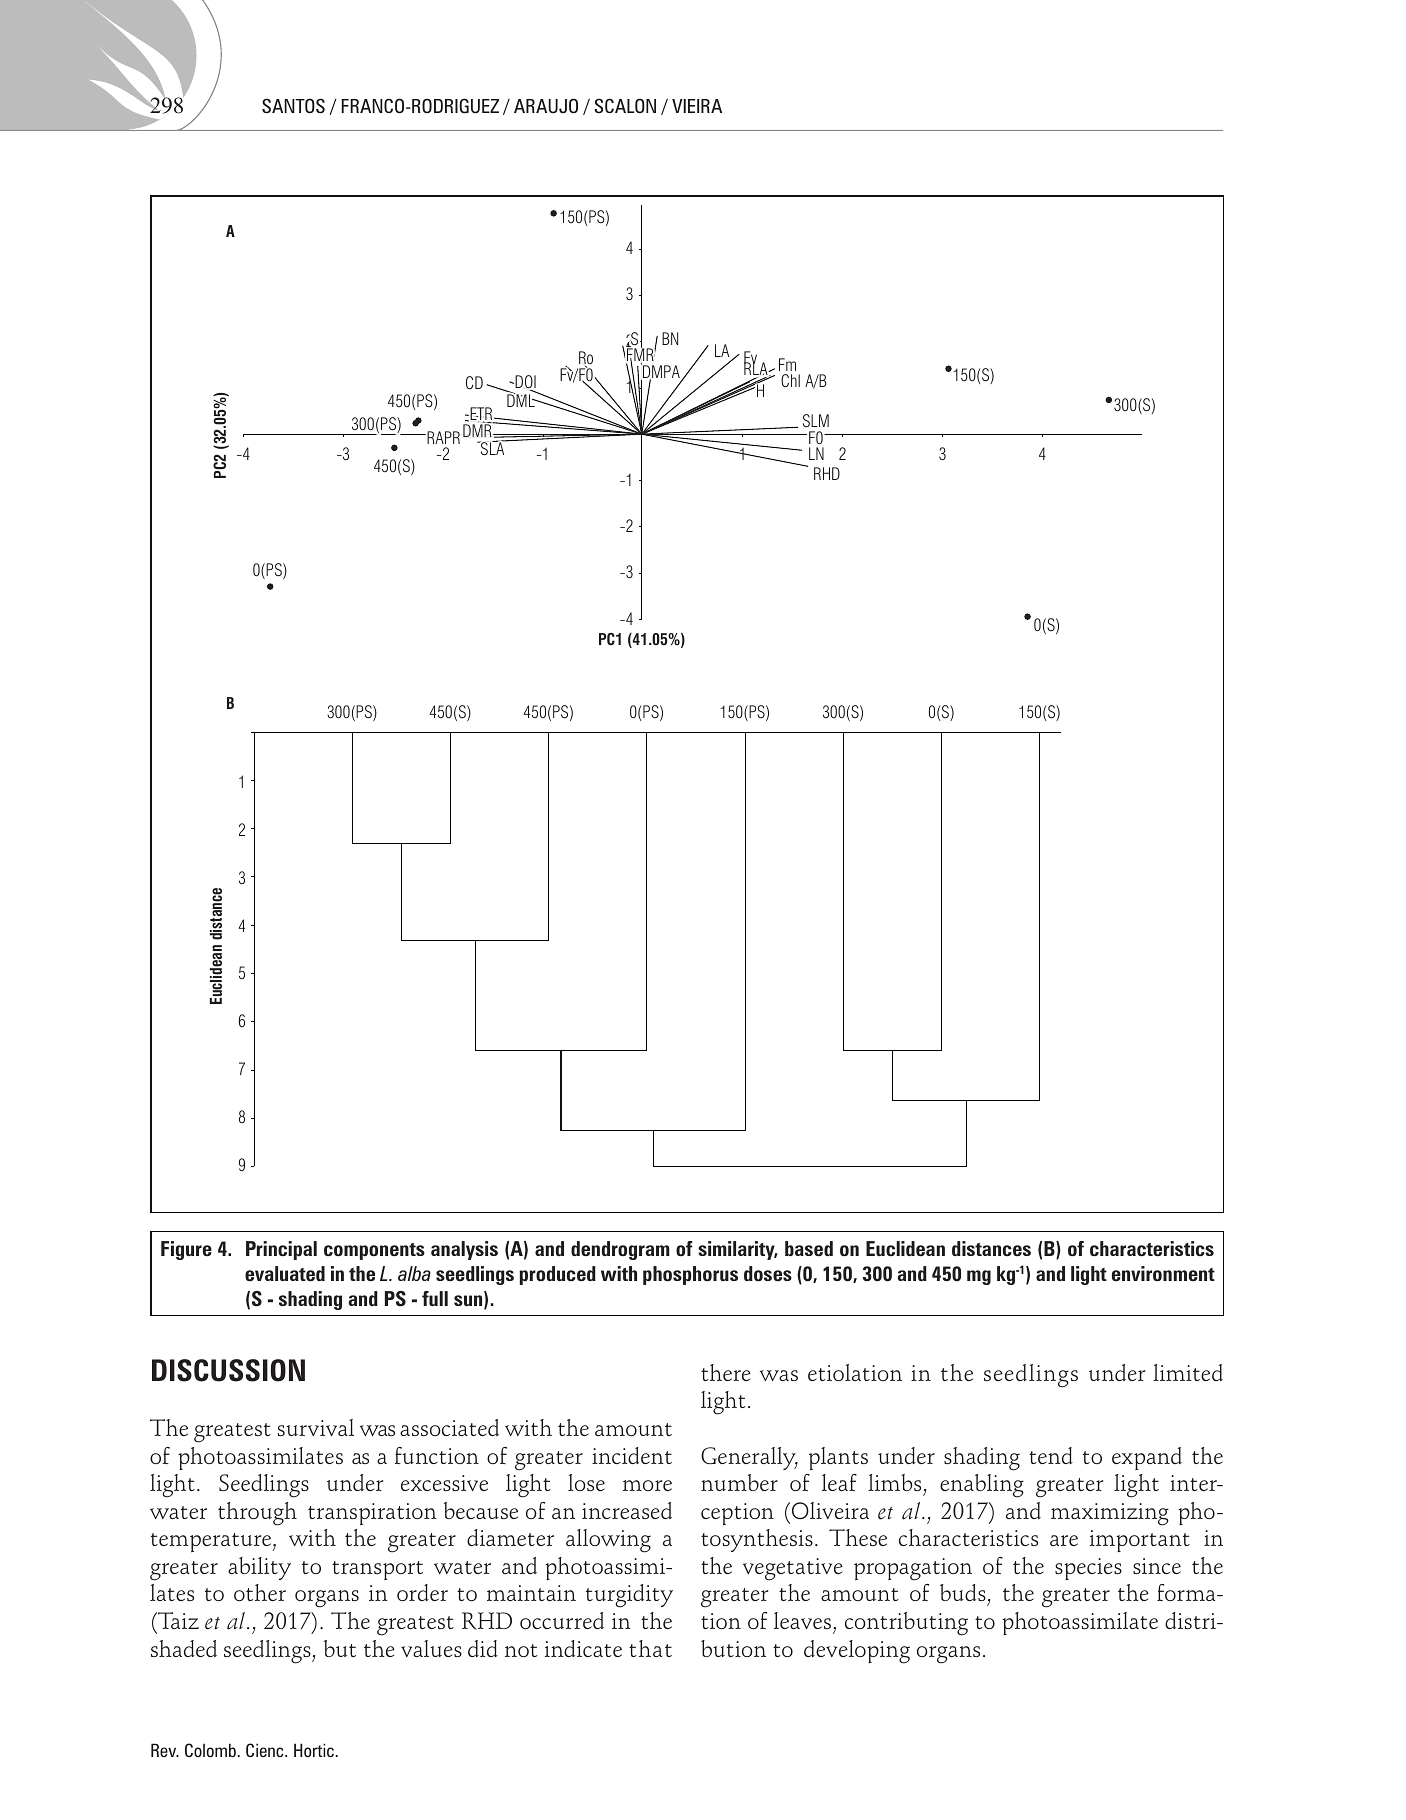 The image size is (1406, 1820). What do you see at coordinates (281, 1250) in the page?
I see `Principal` at bounding box center [281, 1250].
